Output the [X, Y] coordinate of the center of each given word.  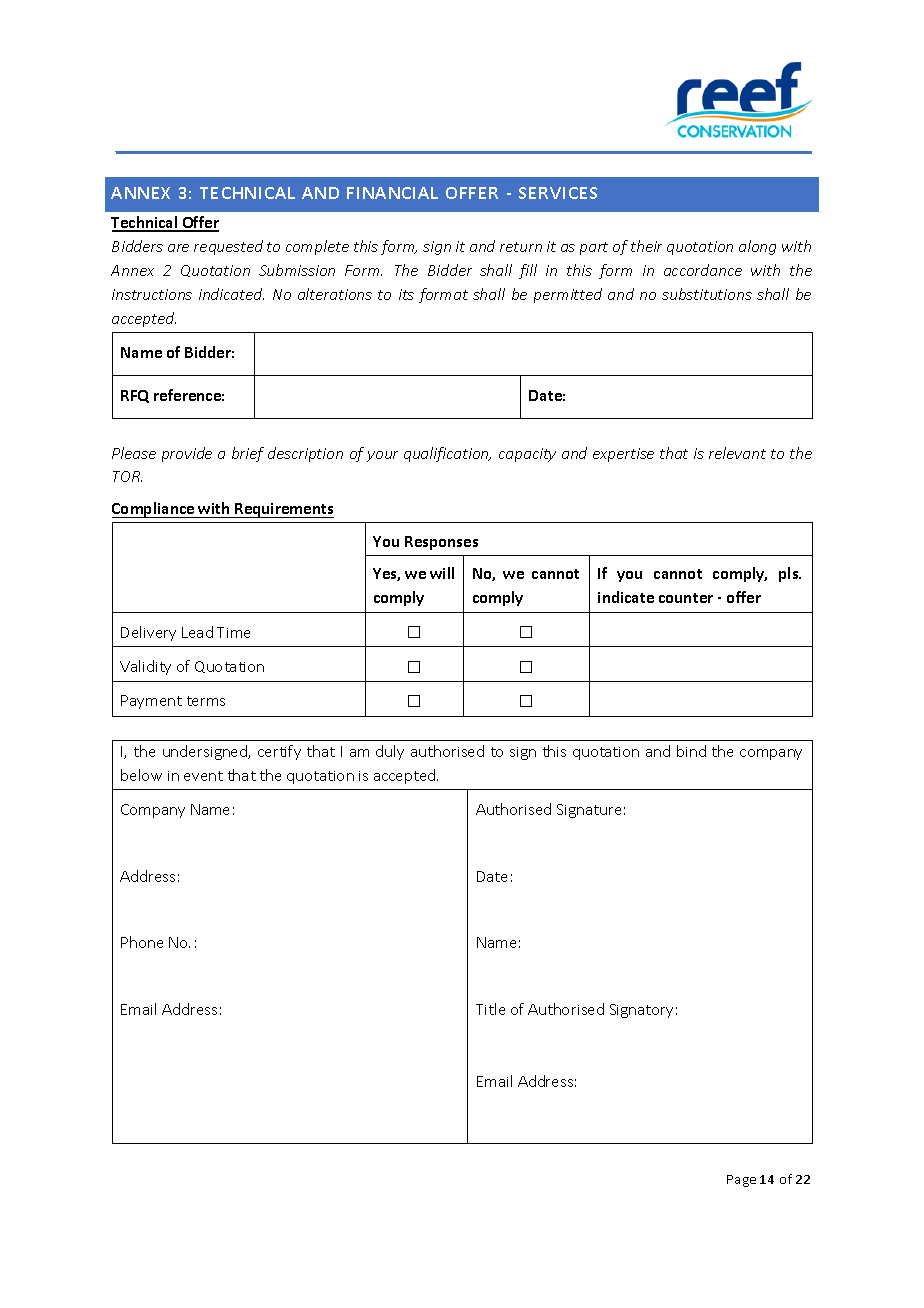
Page [741, 1181]
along [757, 247]
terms [206, 701]
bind [691, 751]
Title [490, 1009]
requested [228, 247]
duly [390, 752]
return [521, 247]
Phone [142, 942]
